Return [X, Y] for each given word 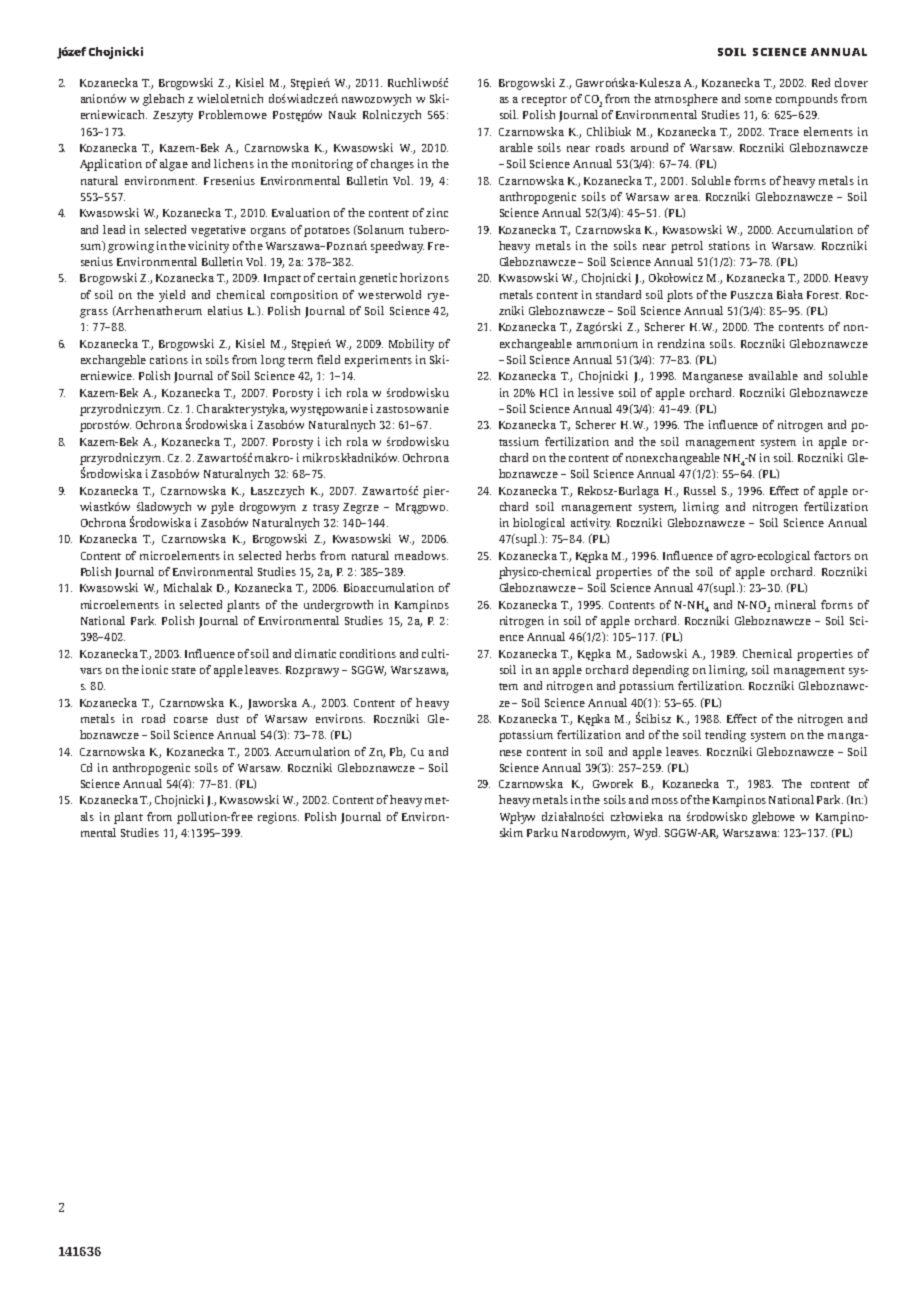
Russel [700, 490]
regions [278, 818]
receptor [544, 101]
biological [539, 524]
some [758, 100]
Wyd [647, 834]
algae [174, 165]
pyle [222, 508]
